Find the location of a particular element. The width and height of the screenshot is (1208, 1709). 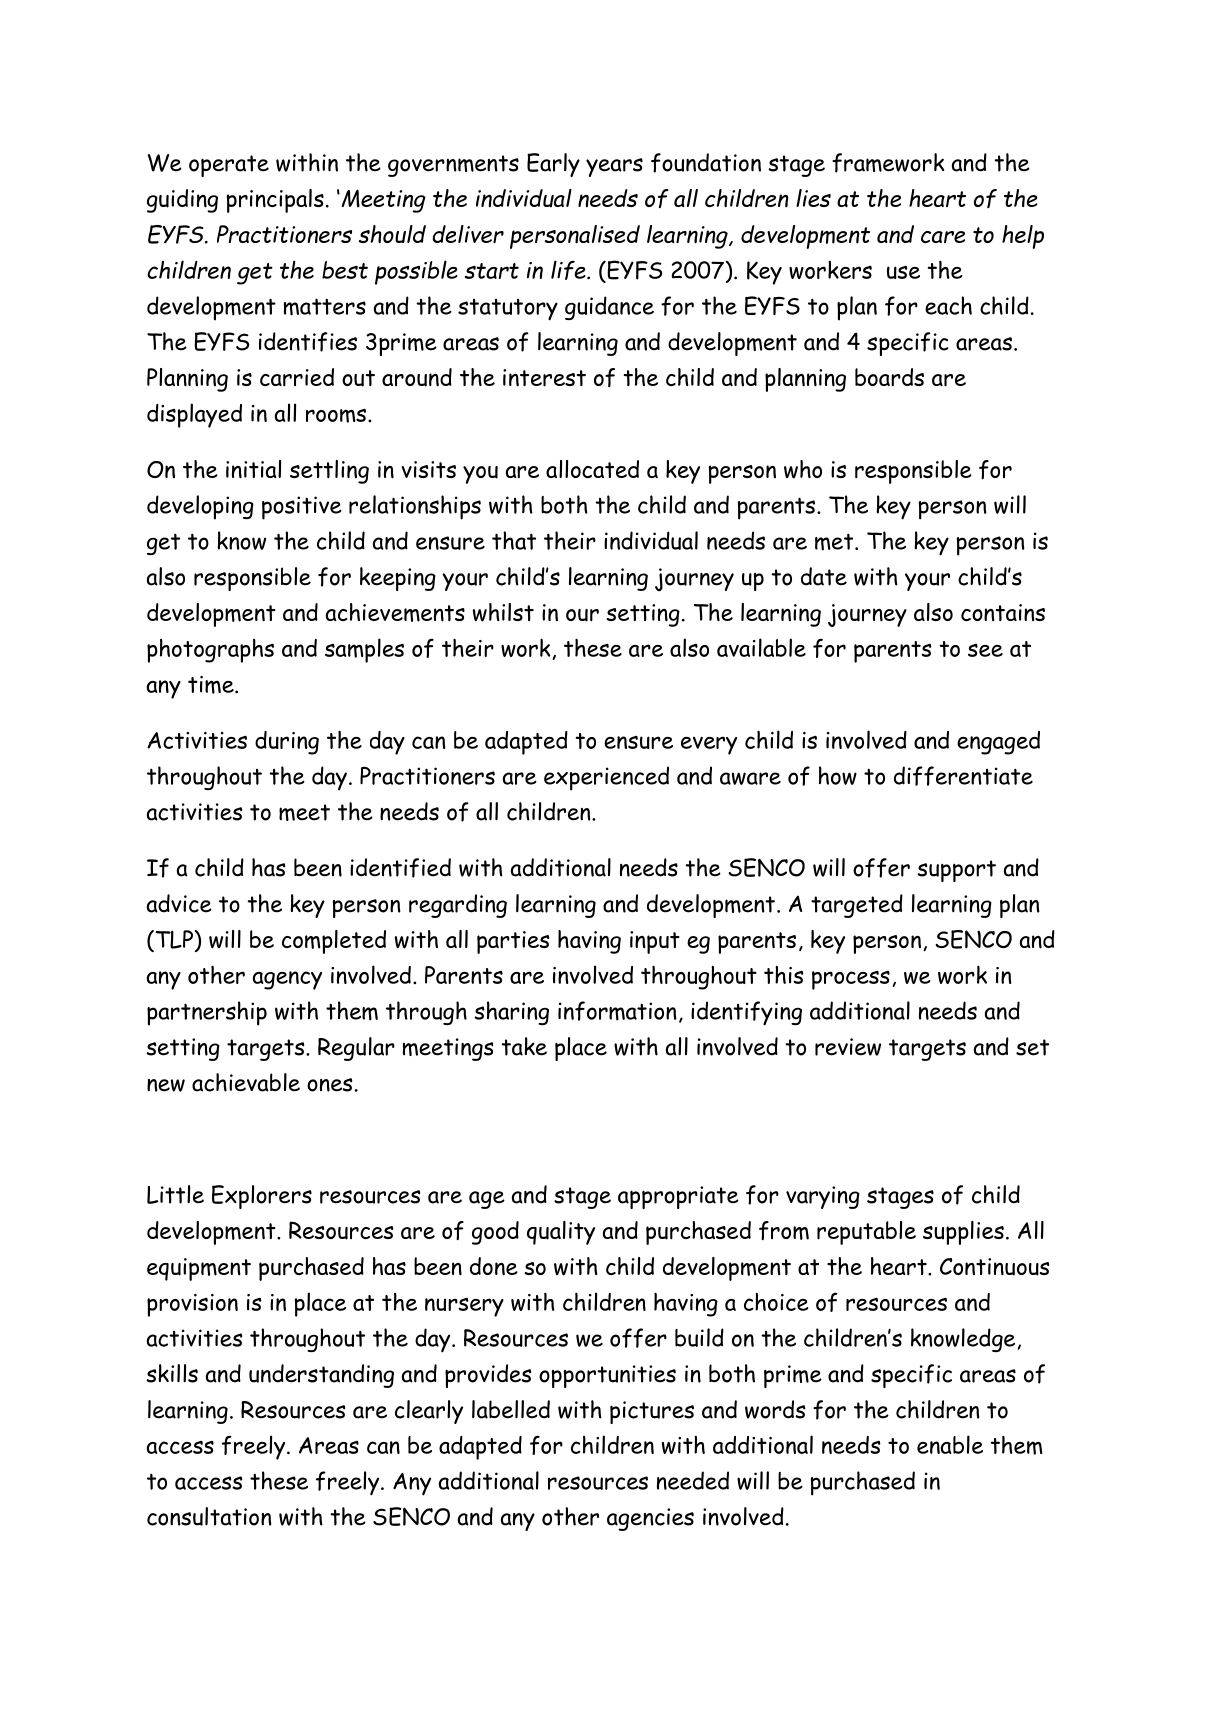

positive is located at coordinates (302, 508).
